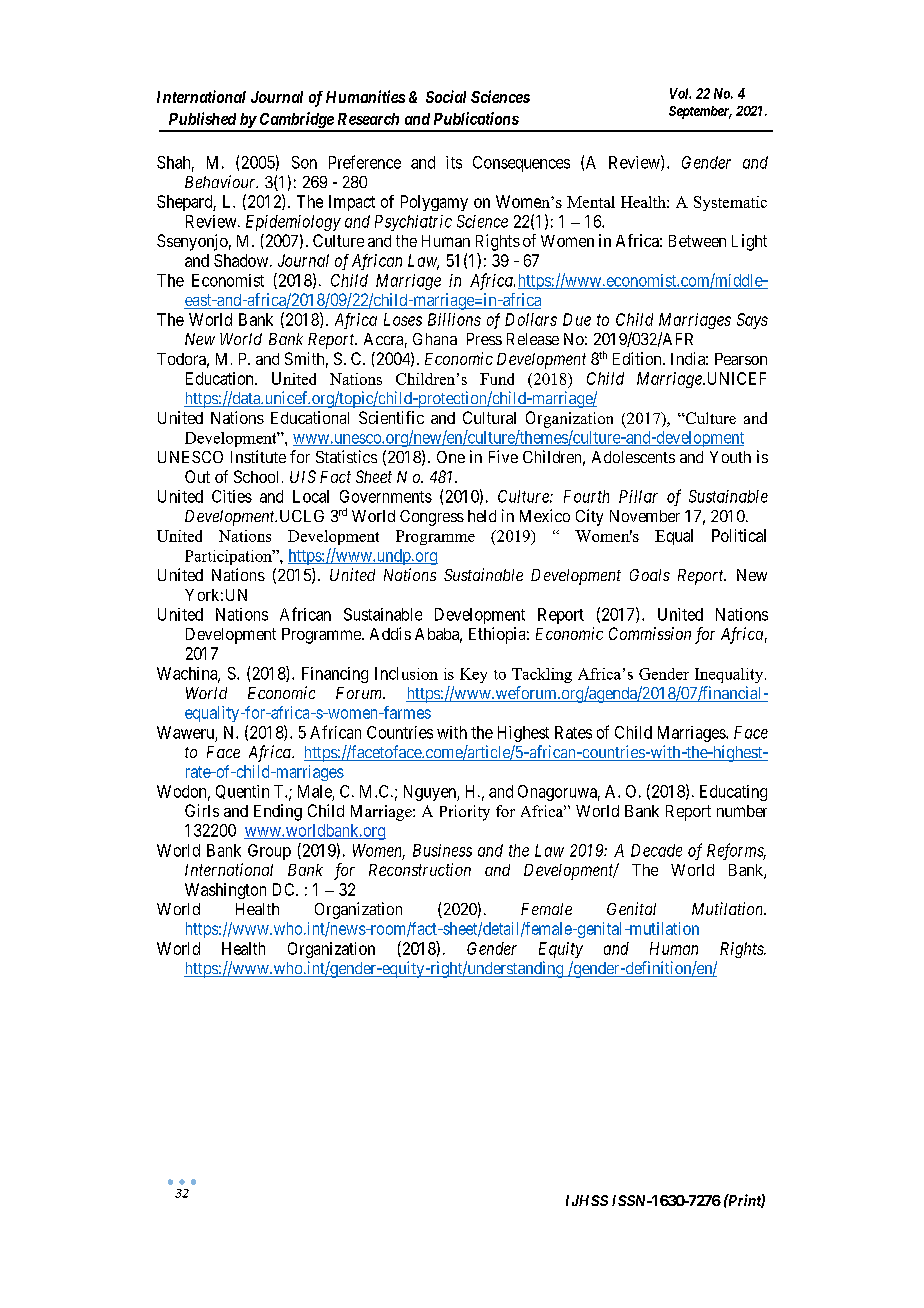 Image resolution: width=924 pixels, height=1308 pixels. I want to click on Pillar, so click(638, 496).
